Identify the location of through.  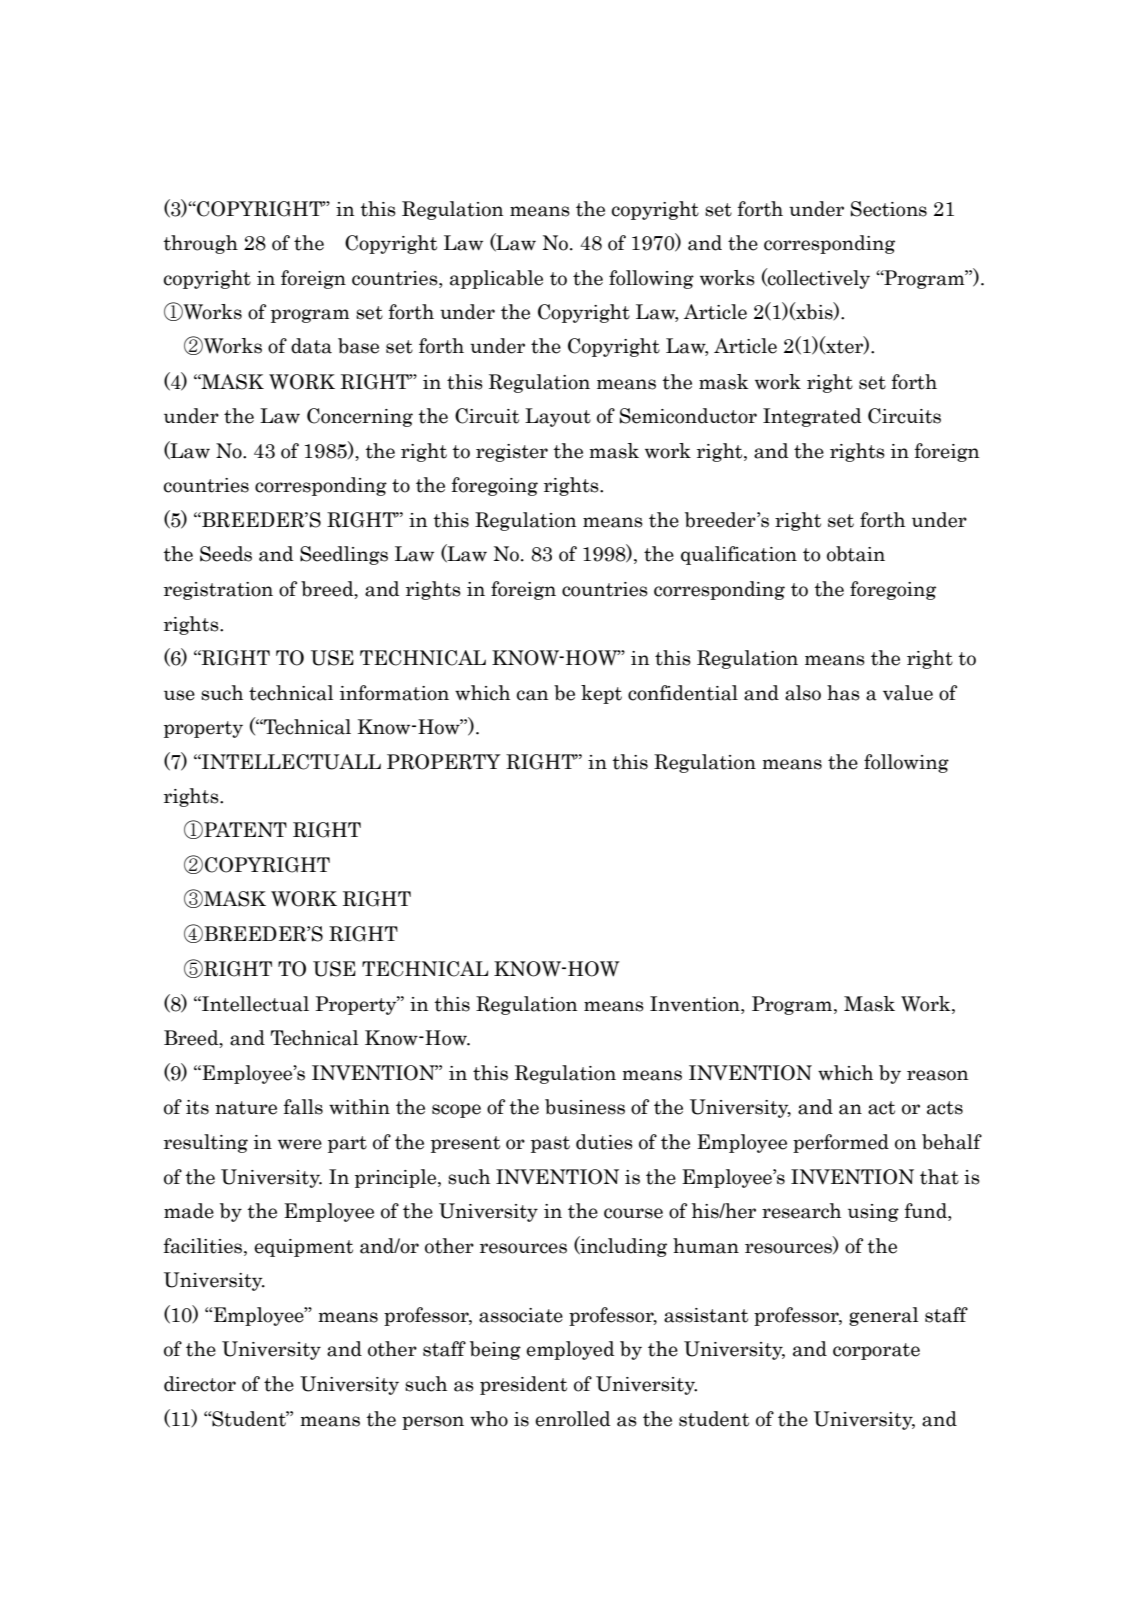
(200, 244).
